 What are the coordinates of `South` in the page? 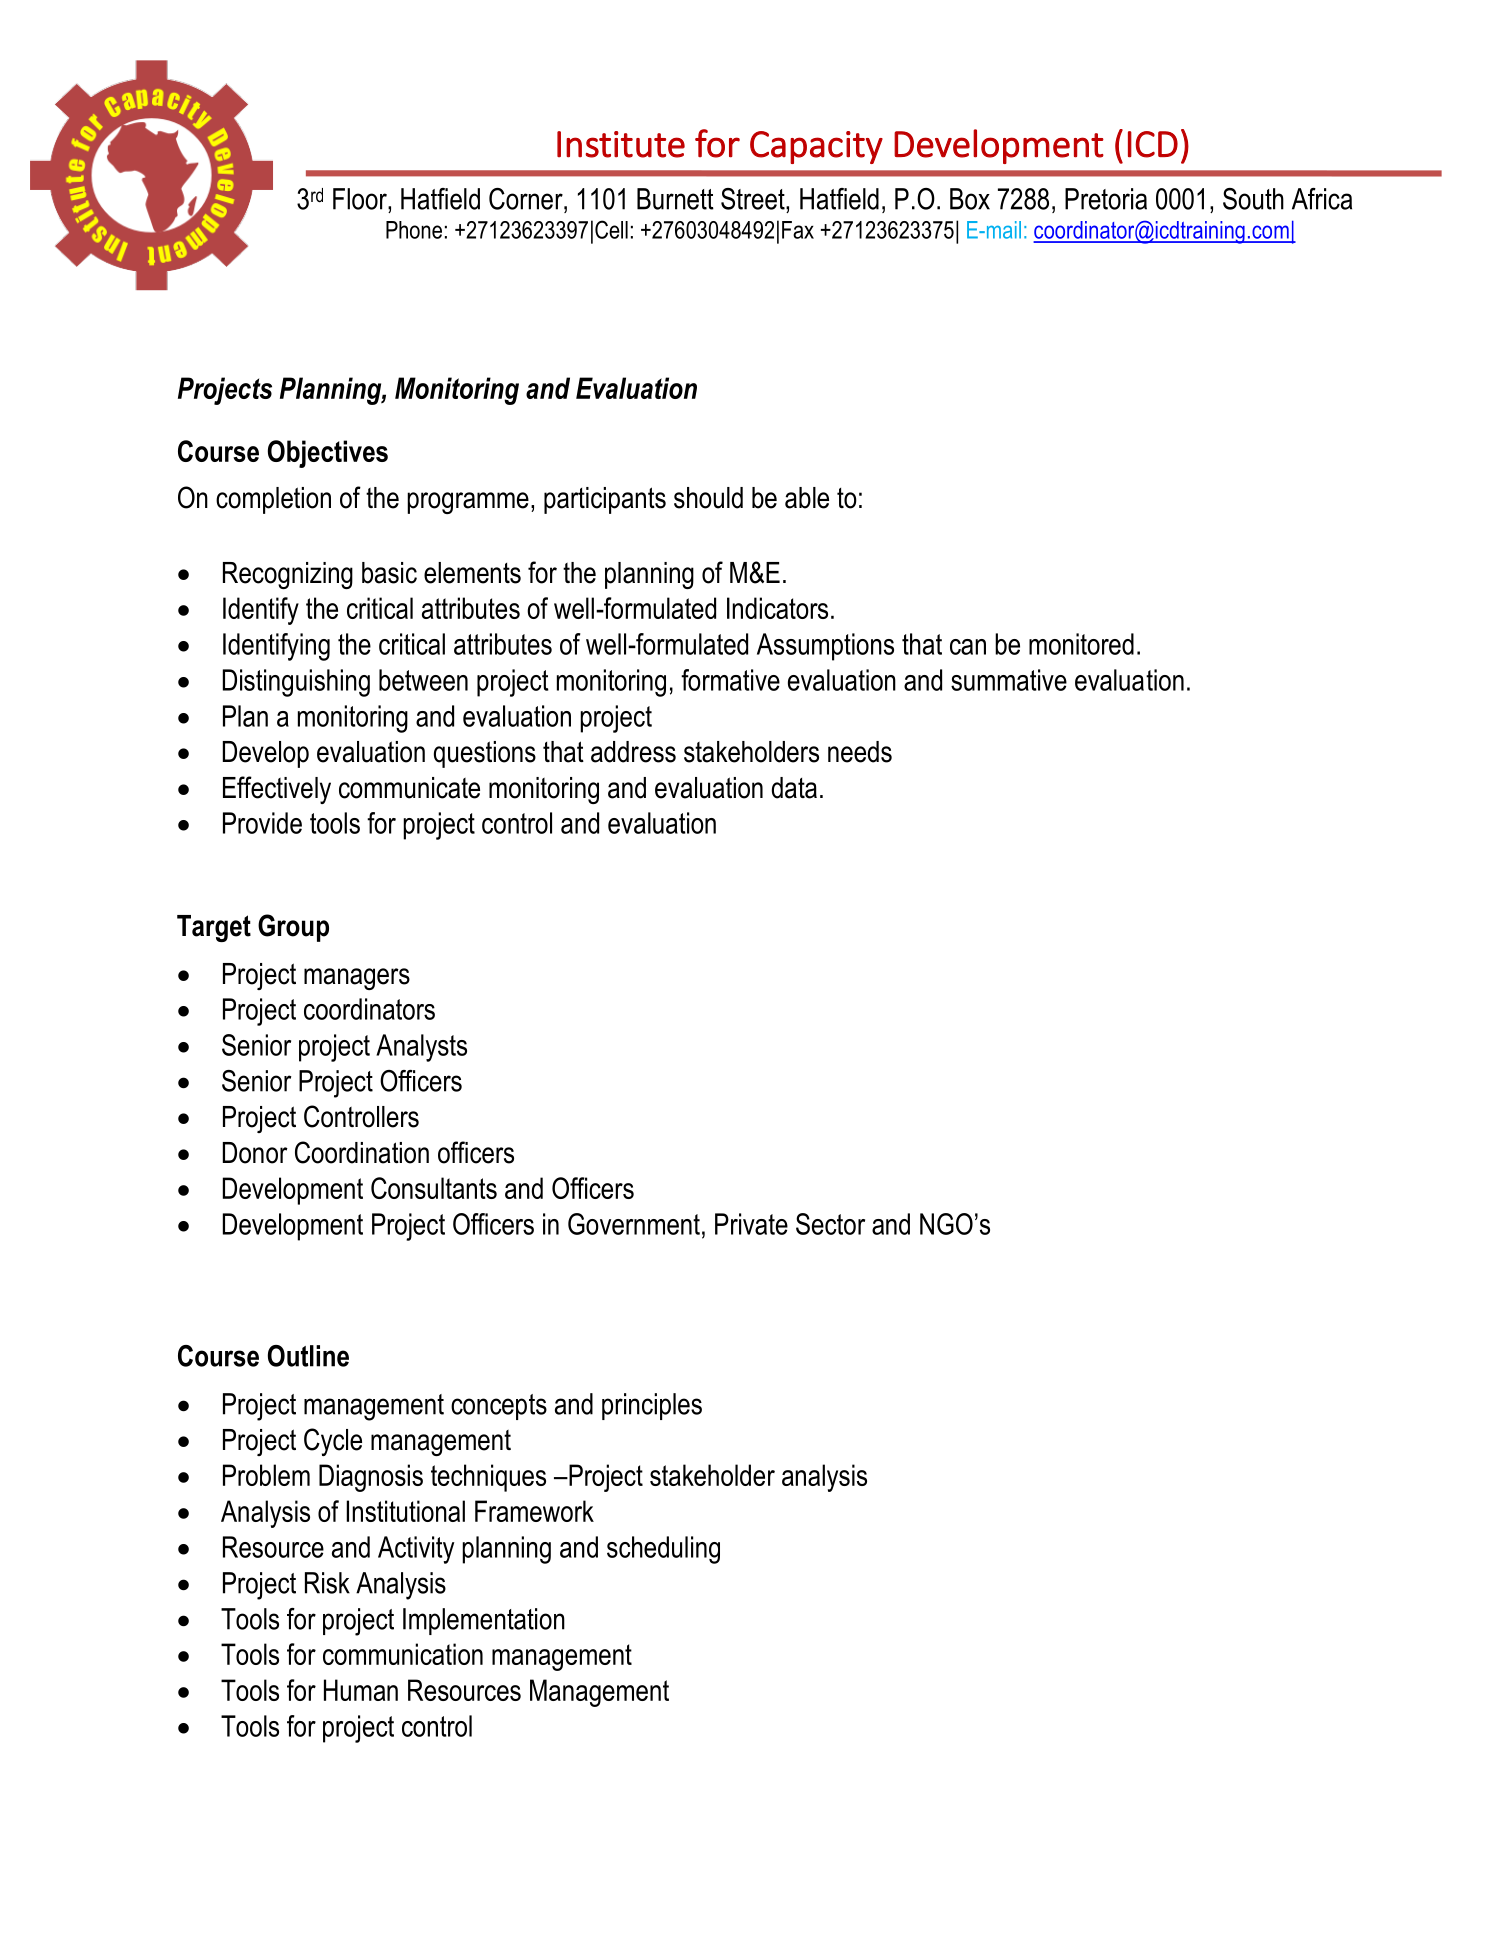 It's located at (1253, 199).
